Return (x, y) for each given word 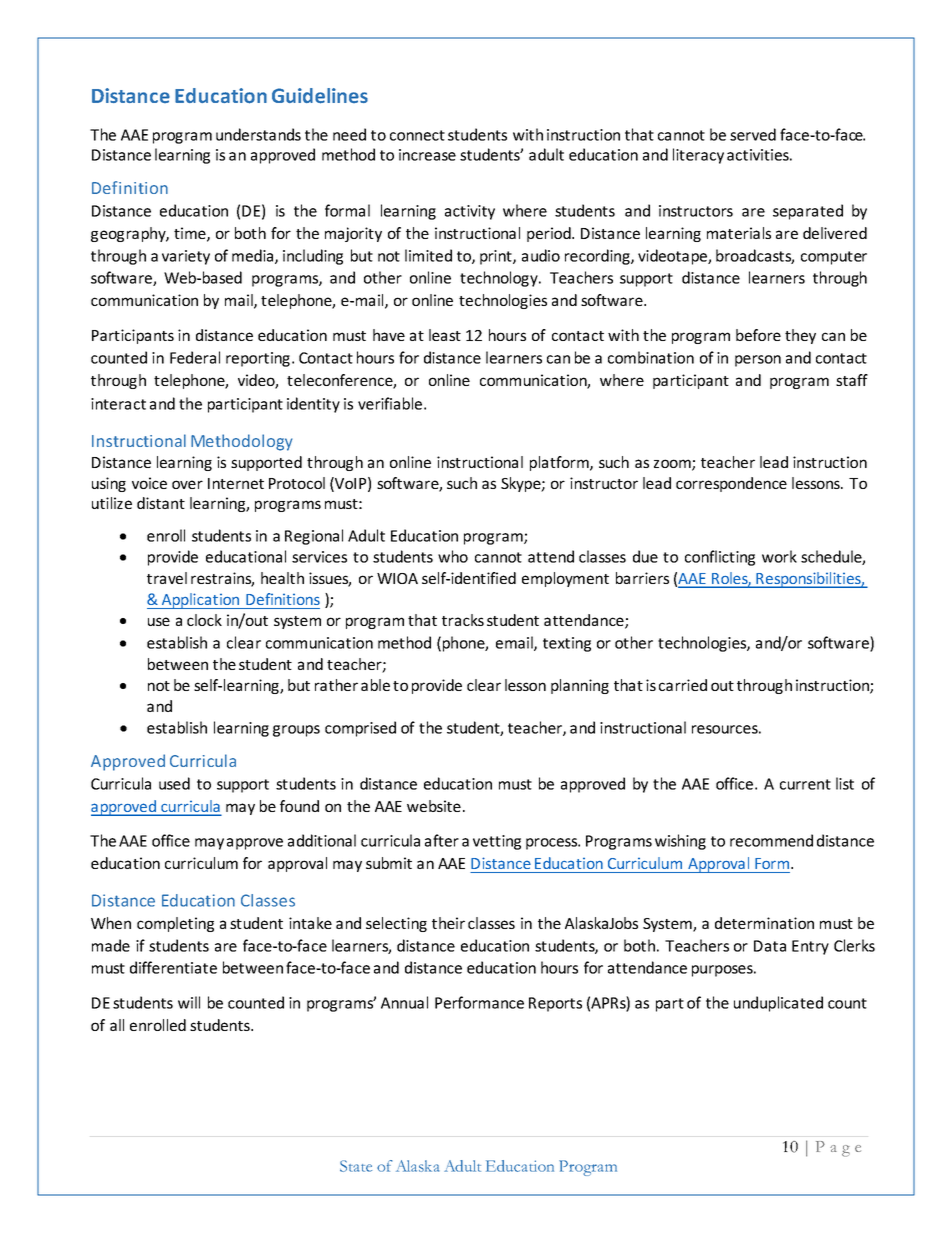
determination (764, 923)
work (779, 556)
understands (258, 134)
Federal (195, 357)
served (753, 134)
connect (417, 135)
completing (175, 924)
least (445, 335)
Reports (555, 1004)
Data (770, 946)
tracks (463, 620)
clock (204, 620)
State (356, 1166)
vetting (497, 842)
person (758, 361)
